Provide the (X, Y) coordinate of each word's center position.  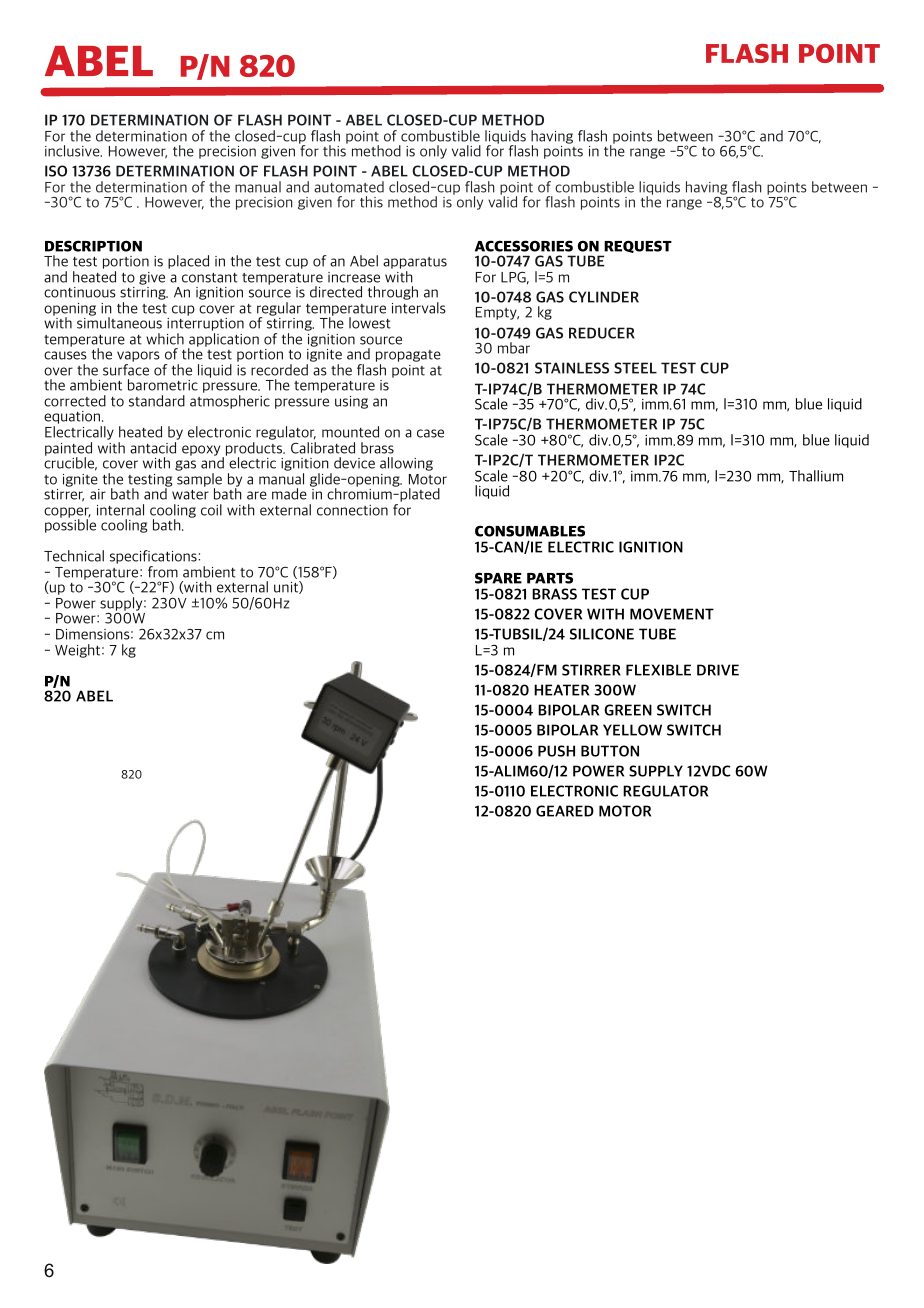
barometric (163, 385)
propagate (408, 357)
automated (349, 187)
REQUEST (637, 248)
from (163, 572)
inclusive (73, 151)
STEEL (635, 368)
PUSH (556, 751)
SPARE (498, 578)
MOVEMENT (672, 614)
